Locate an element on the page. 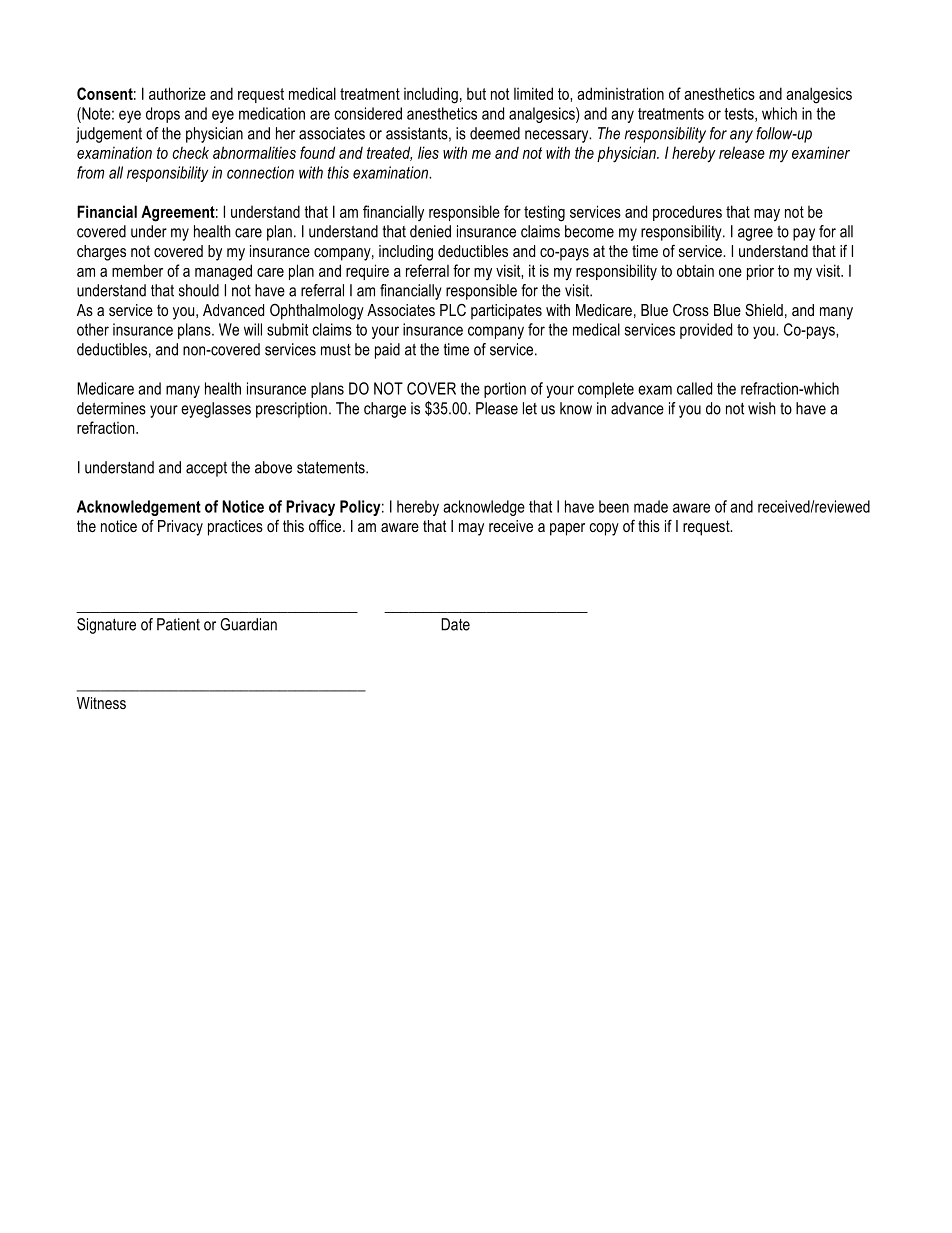 The image size is (952, 1233). called is located at coordinates (694, 388).
